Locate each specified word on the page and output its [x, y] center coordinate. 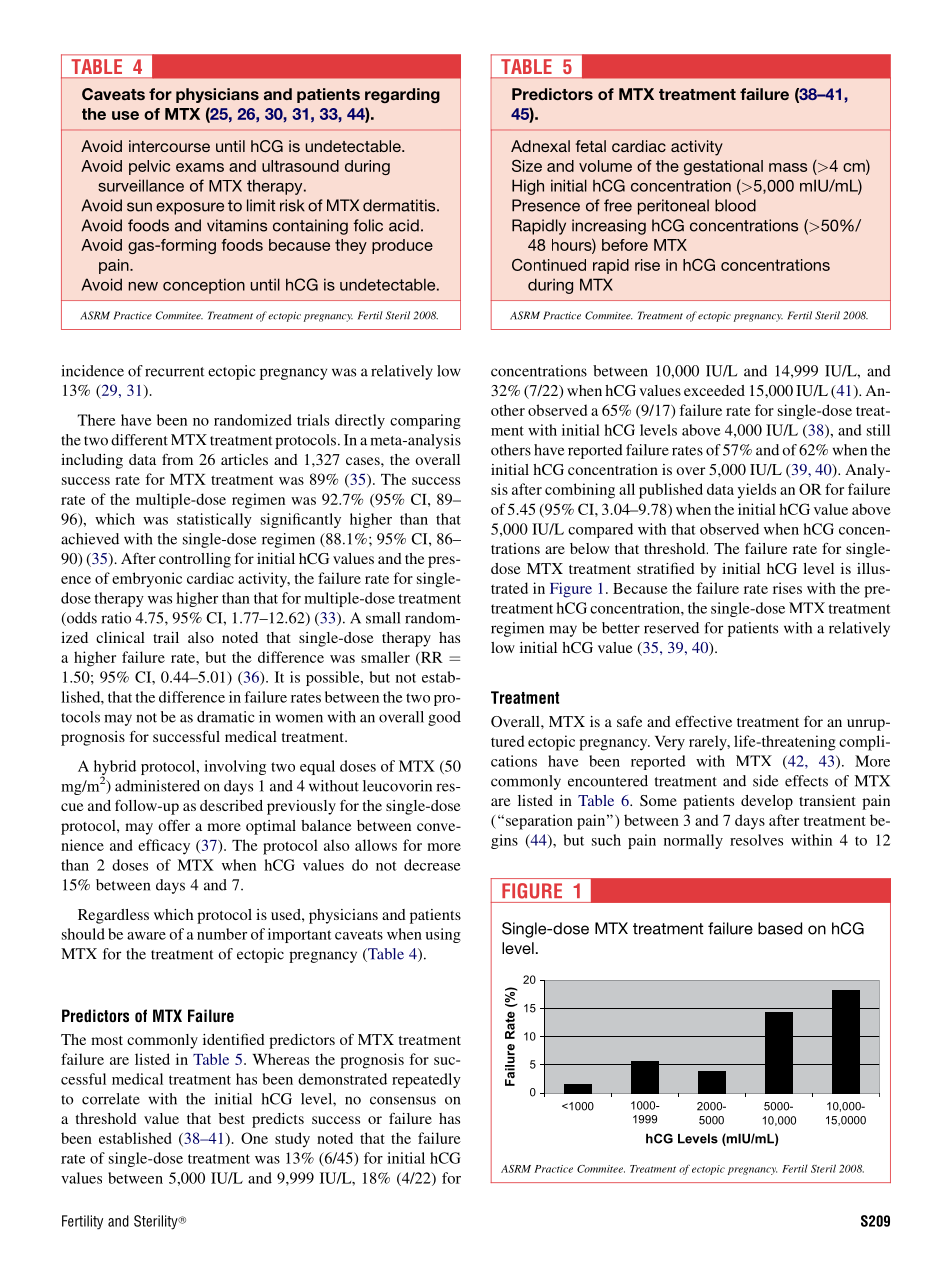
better [621, 628]
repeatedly [426, 1080]
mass [788, 167]
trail [166, 637]
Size [527, 165]
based [780, 928]
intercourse [169, 146]
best [232, 1118]
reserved [671, 628]
